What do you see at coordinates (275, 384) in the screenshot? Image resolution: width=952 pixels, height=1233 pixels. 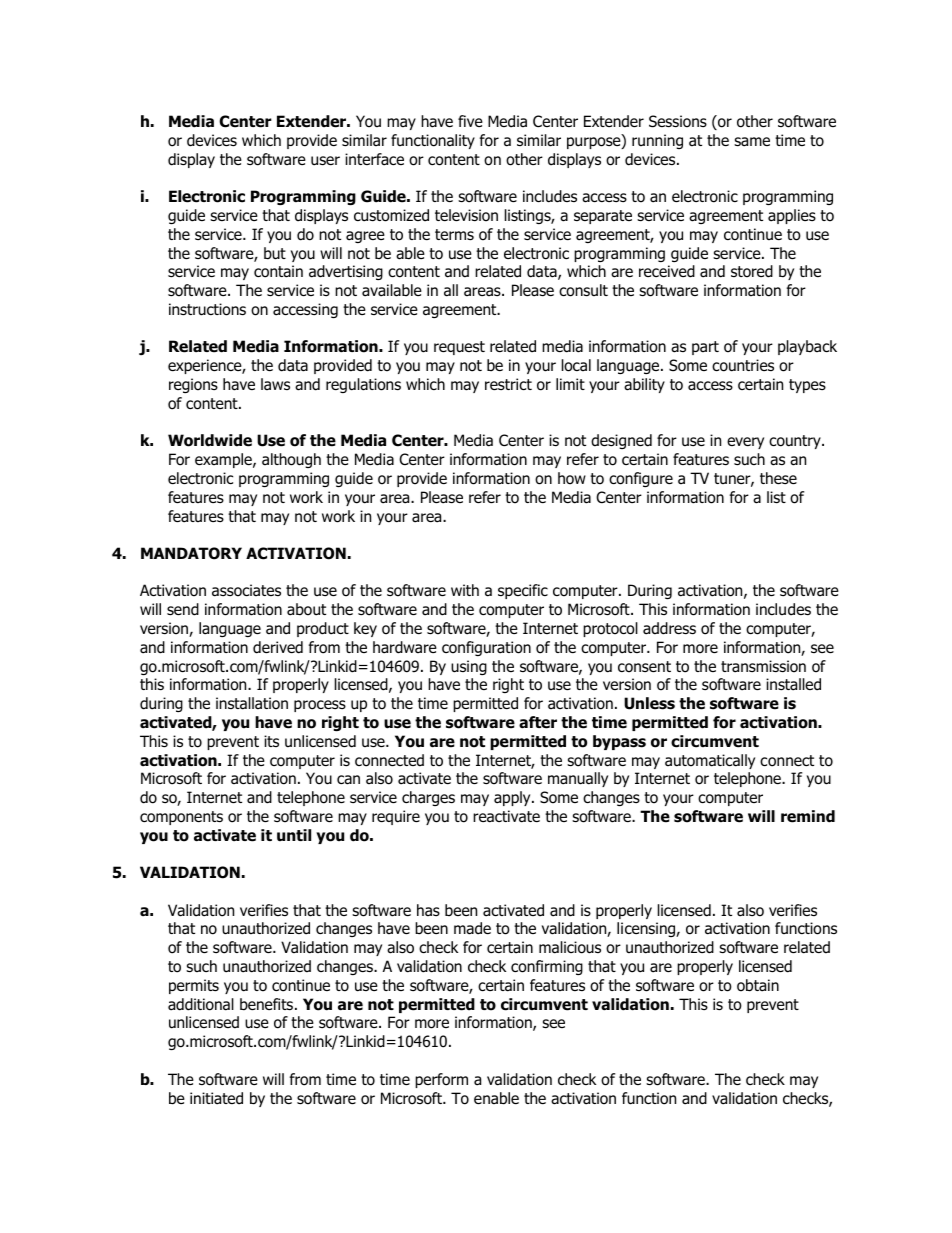 I see `laws` at bounding box center [275, 384].
